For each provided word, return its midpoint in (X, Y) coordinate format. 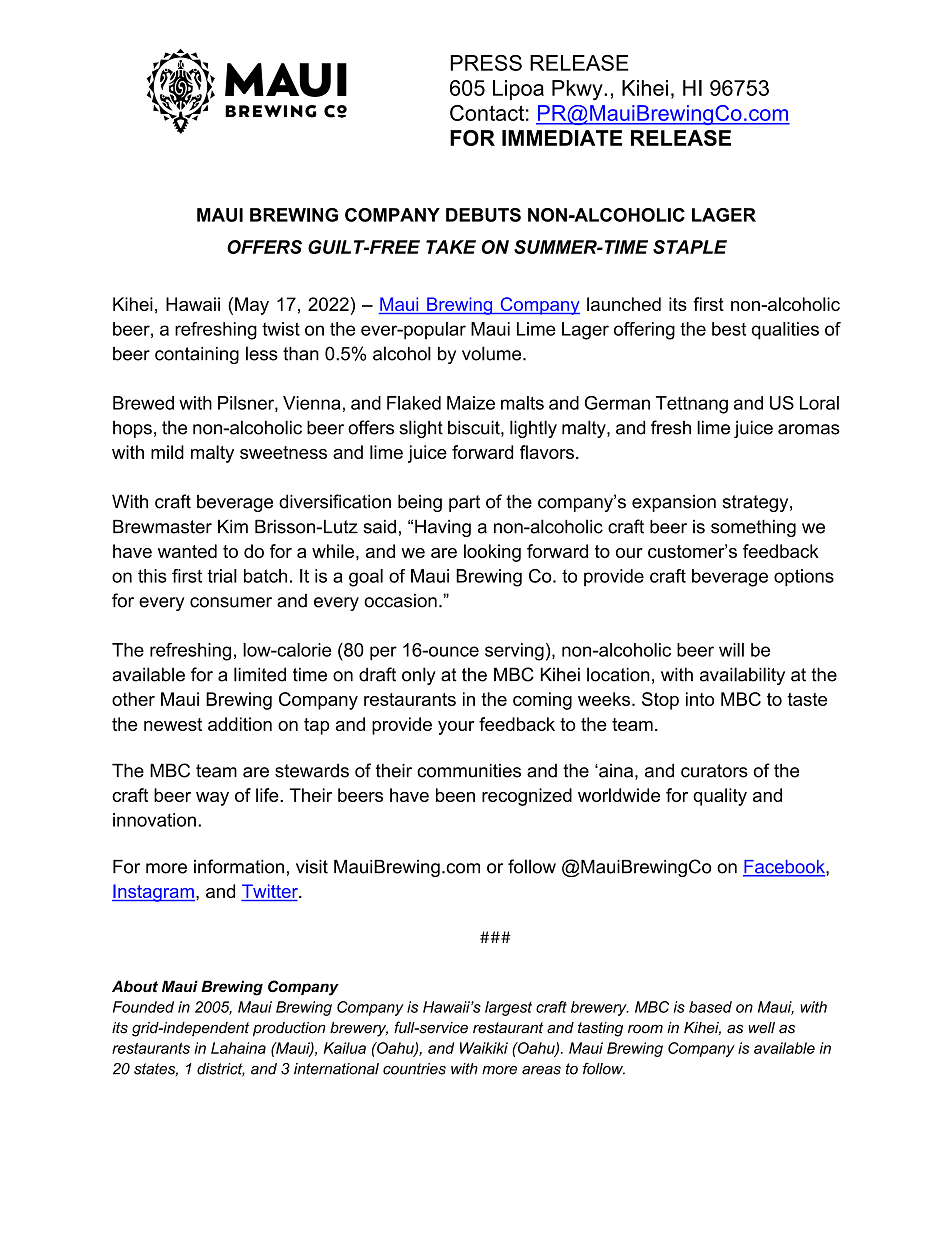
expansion (674, 503)
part (464, 503)
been (455, 795)
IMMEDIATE (562, 138)
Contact (487, 113)
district (221, 1070)
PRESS (486, 63)
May (252, 306)
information (239, 866)
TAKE (451, 247)
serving (514, 652)
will (731, 650)
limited (260, 674)
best (729, 329)
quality (720, 797)
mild (167, 452)
